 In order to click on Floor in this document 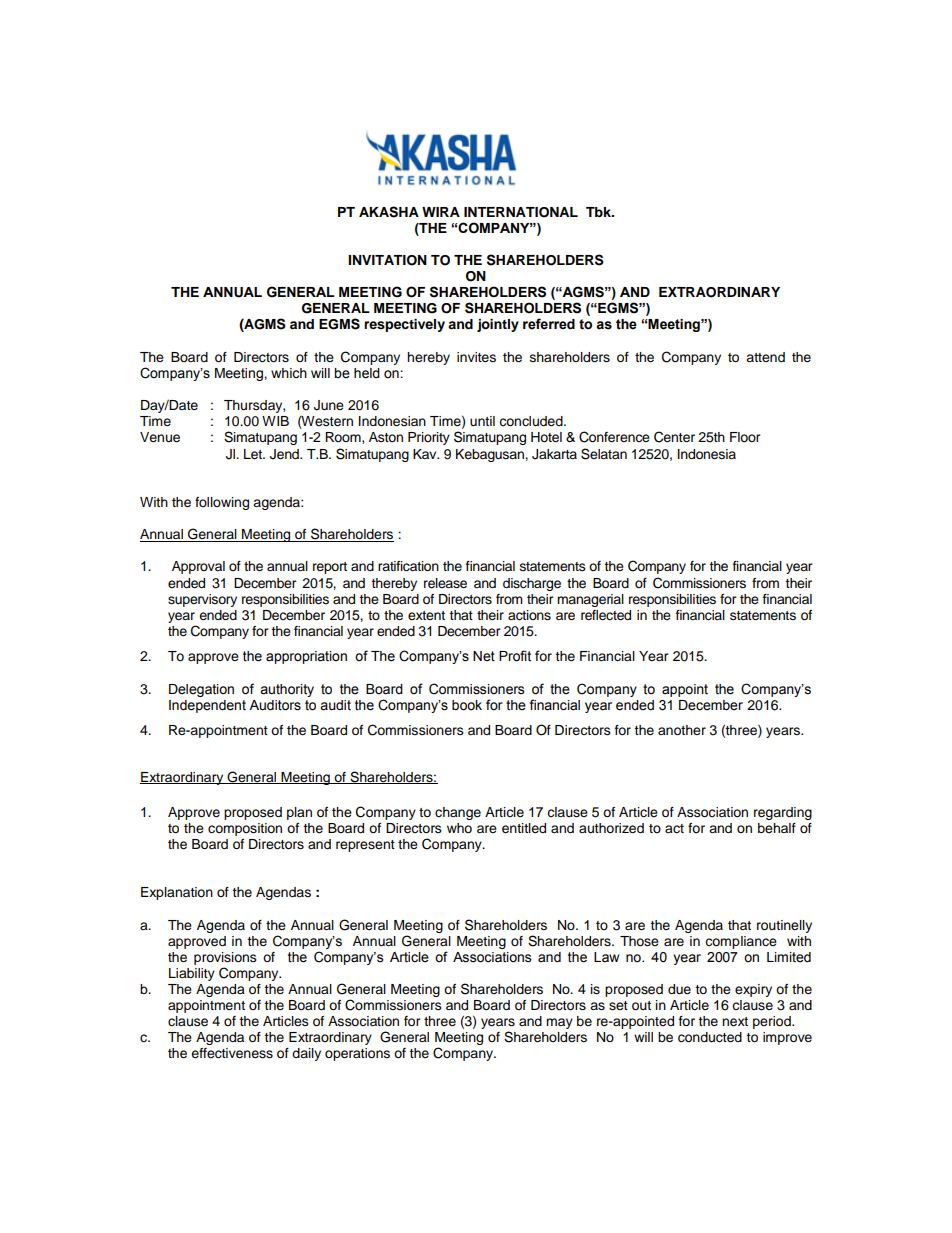, I will do `click(745, 437)`.
